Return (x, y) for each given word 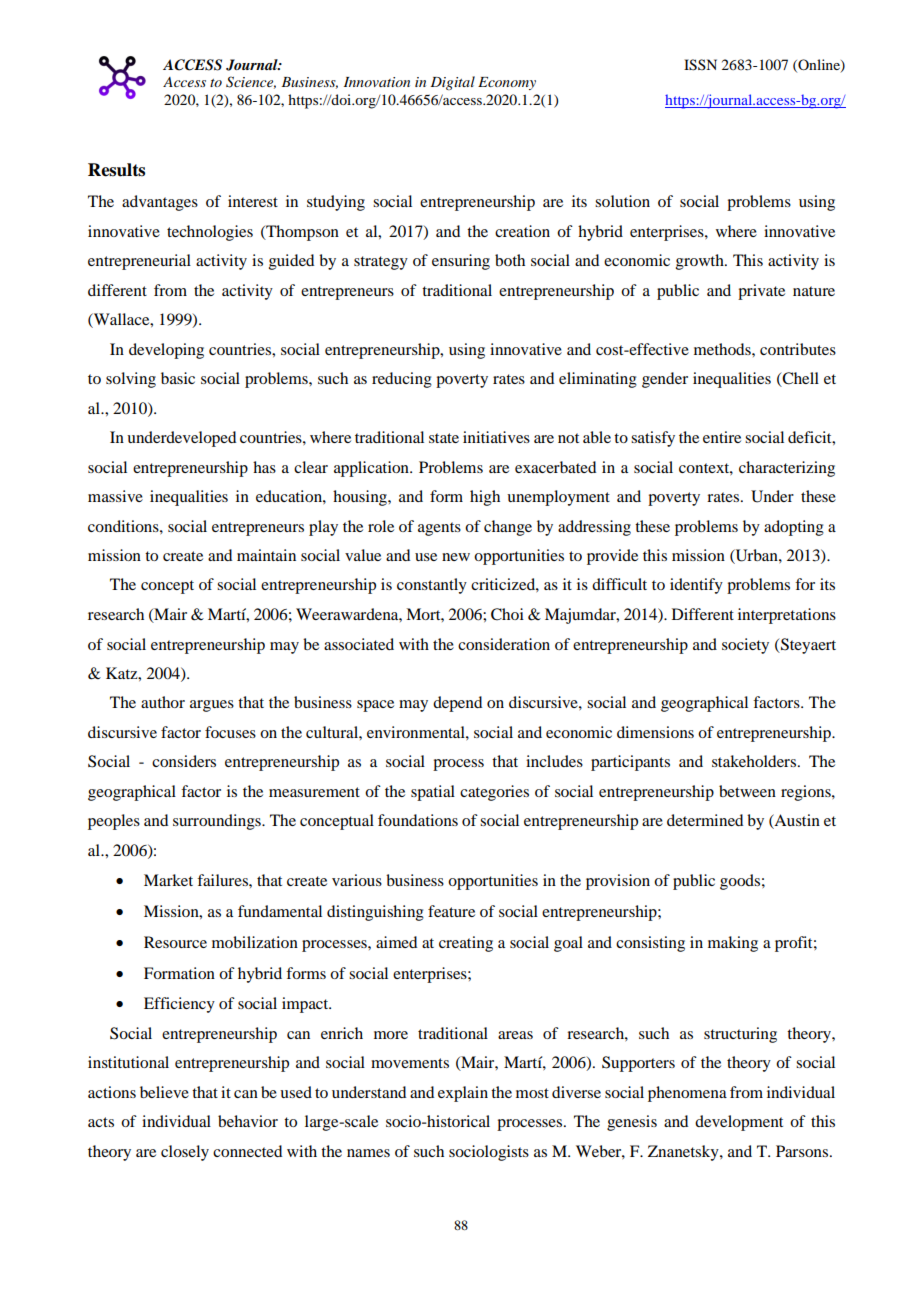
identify (696, 586)
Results (116, 170)
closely (185, 1153)
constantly (432, 586)
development (739, 1123)
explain (463, 1094)
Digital (452, 83)
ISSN (700, 65)
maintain (266, 555)
